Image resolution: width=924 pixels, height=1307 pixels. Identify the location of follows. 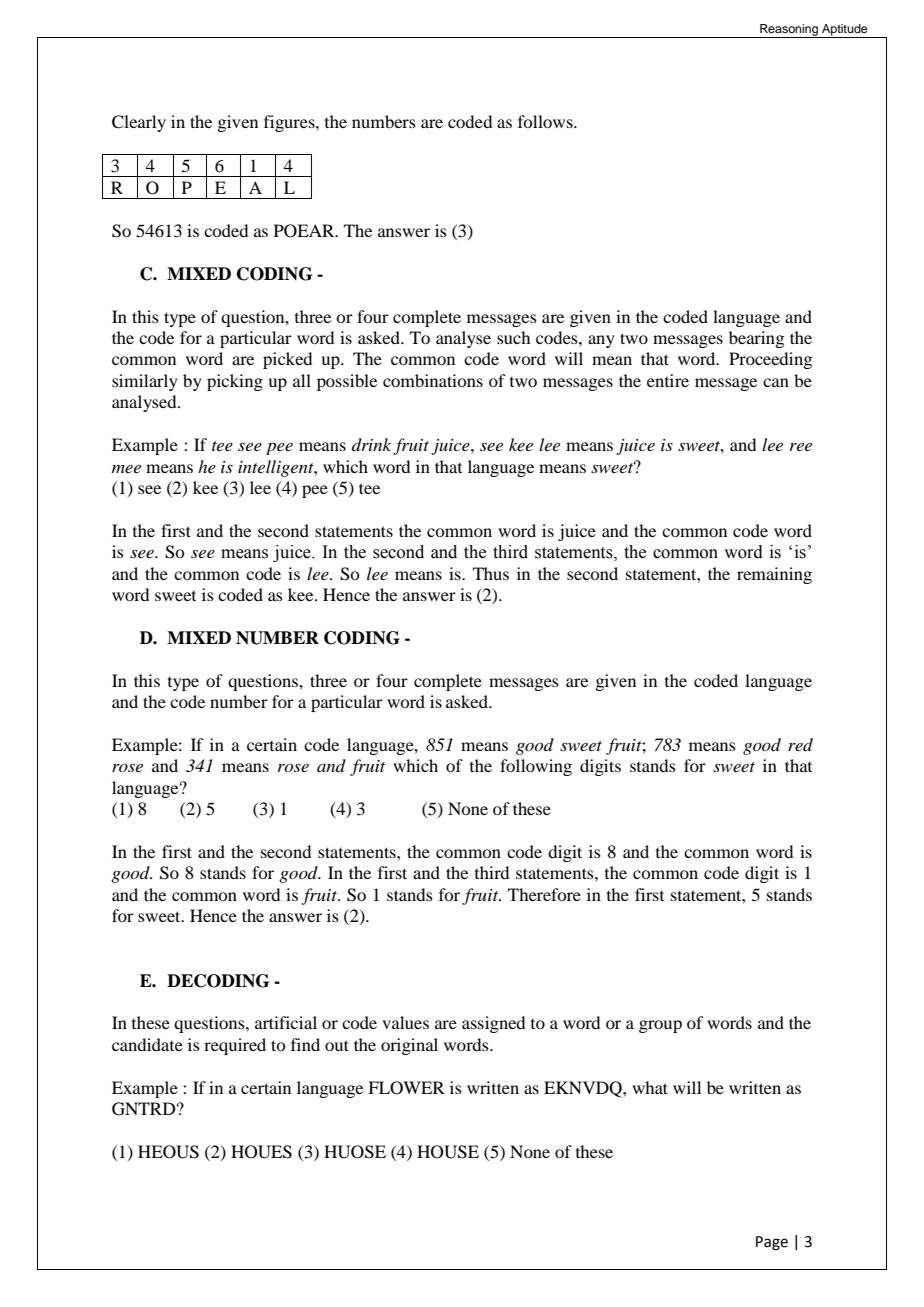
(546, 121).
